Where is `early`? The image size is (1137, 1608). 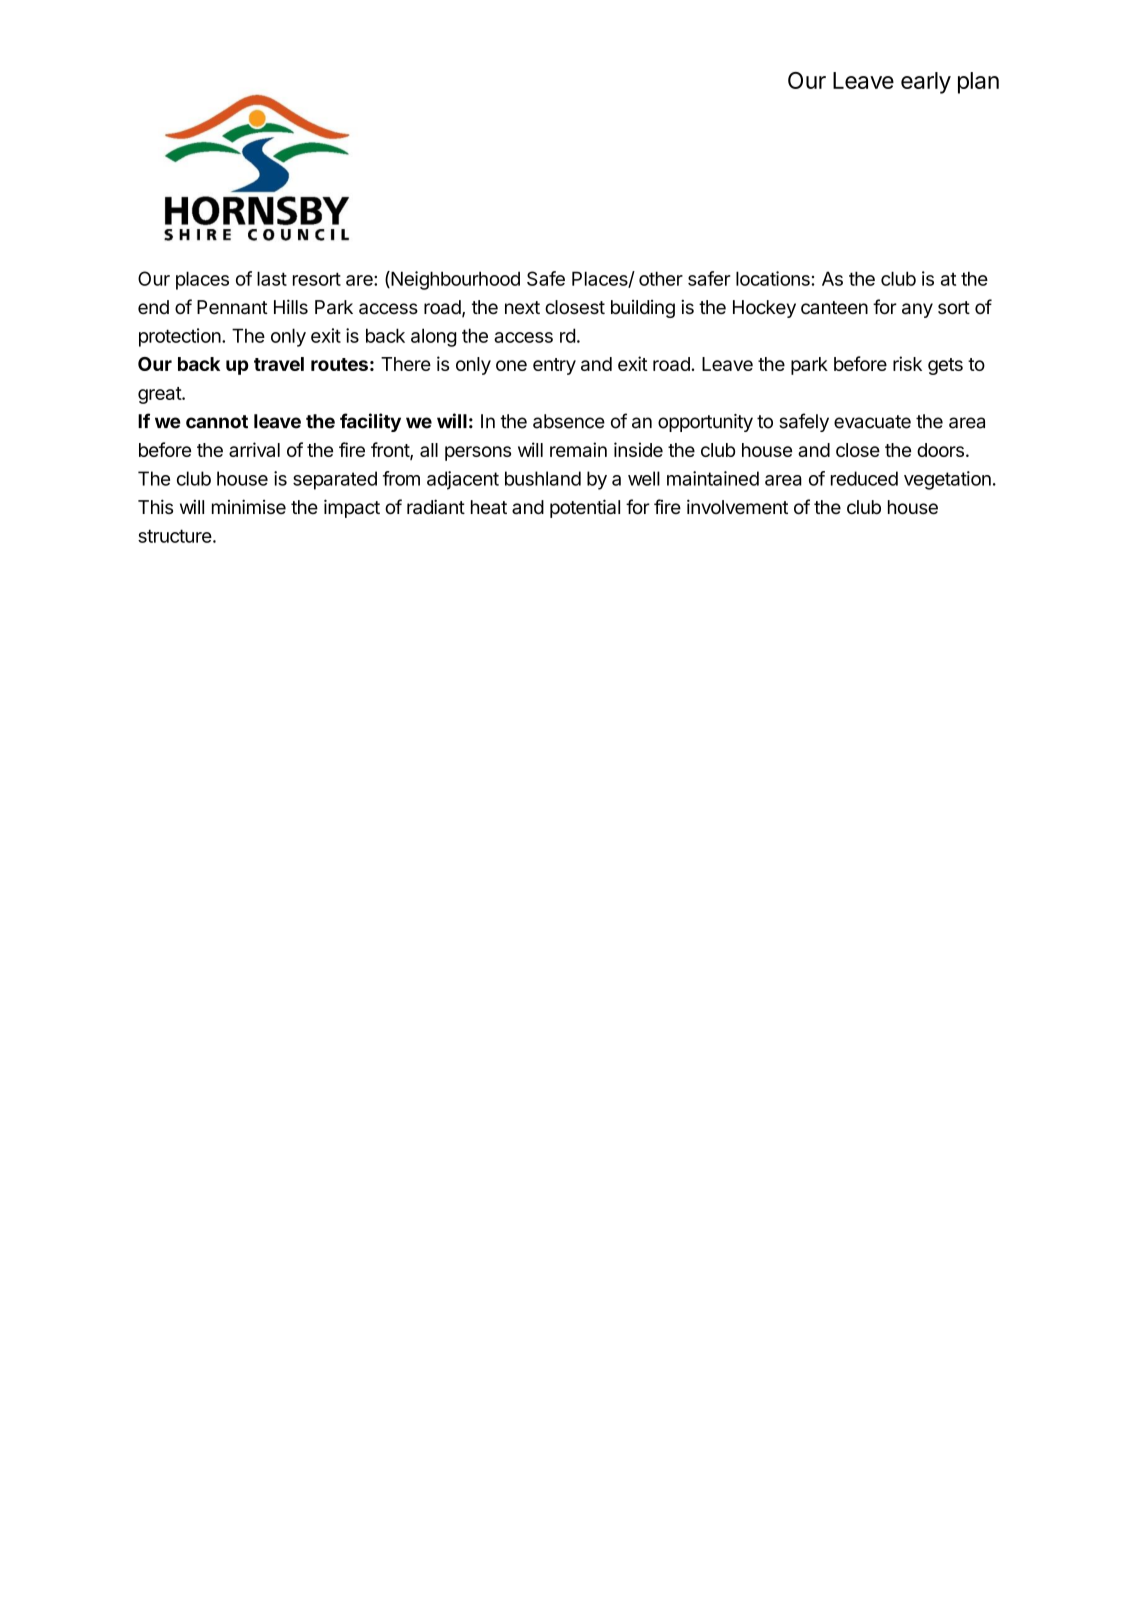 early is located at coordinates (926, 83).
